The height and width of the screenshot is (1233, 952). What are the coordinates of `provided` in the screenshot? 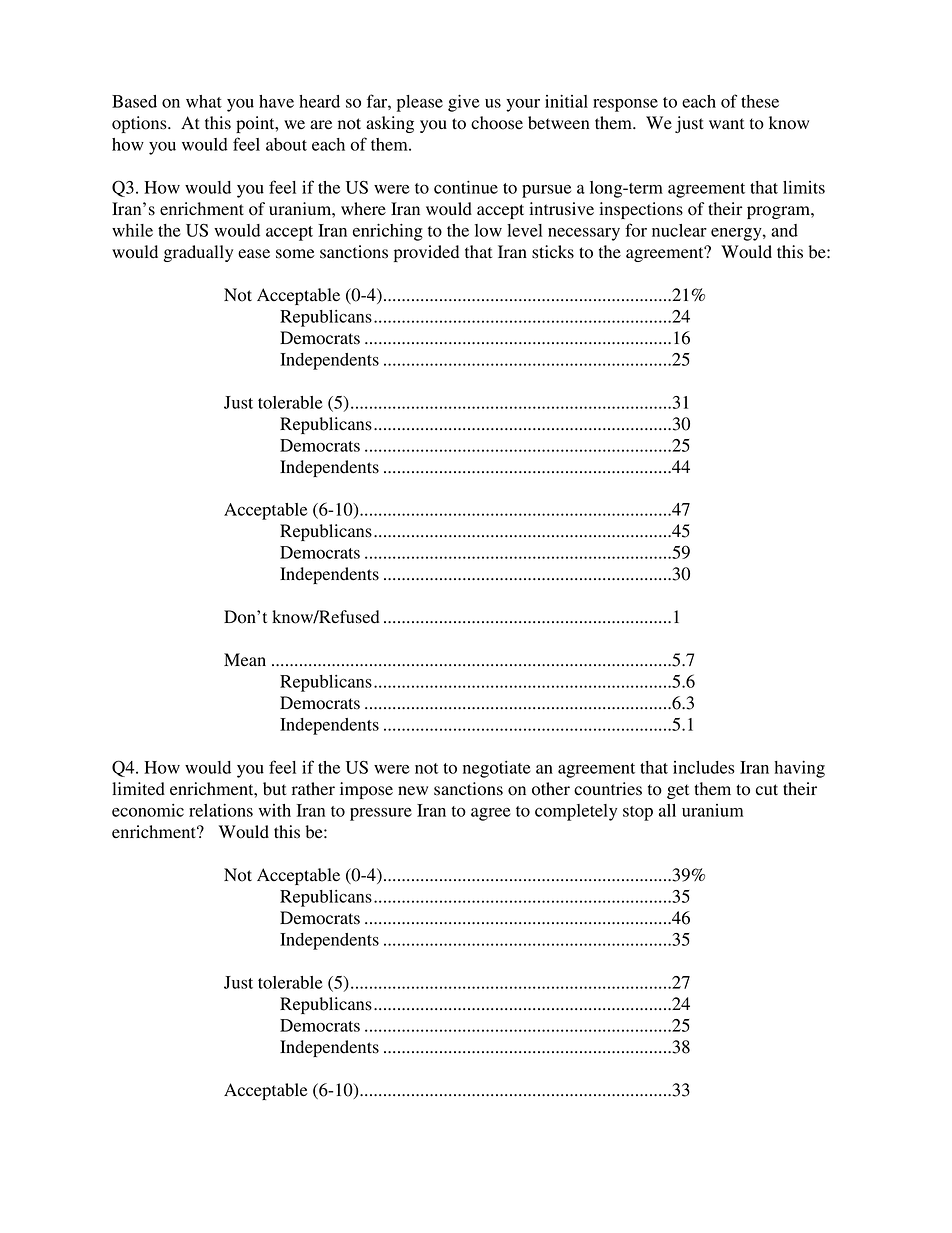 It's located at (426, 253).
